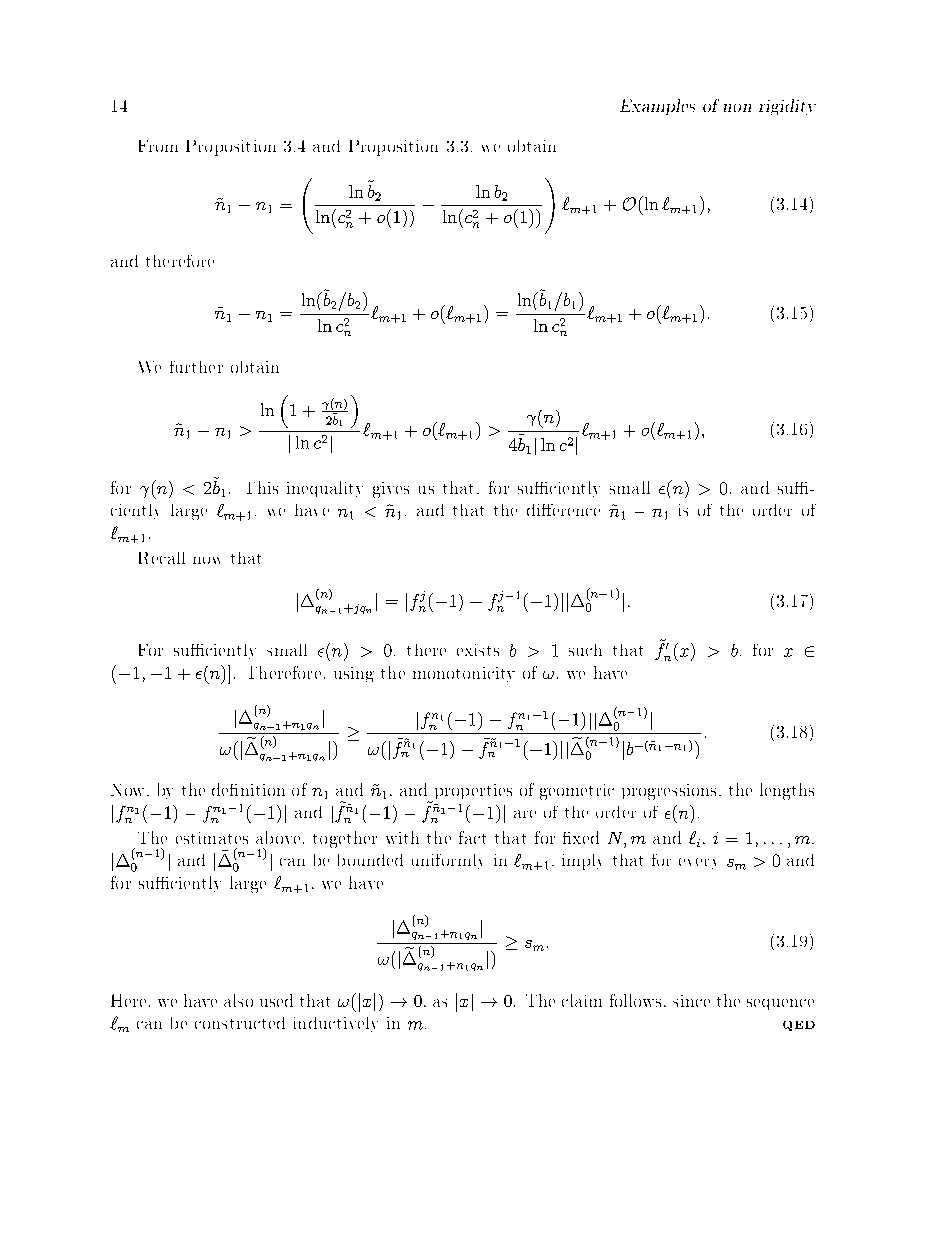 This screenshot has height=1233, width=952. What do you see at coordinates (196, 367) in the screenshot?
I see `further` at bounding box center [196, 367].
